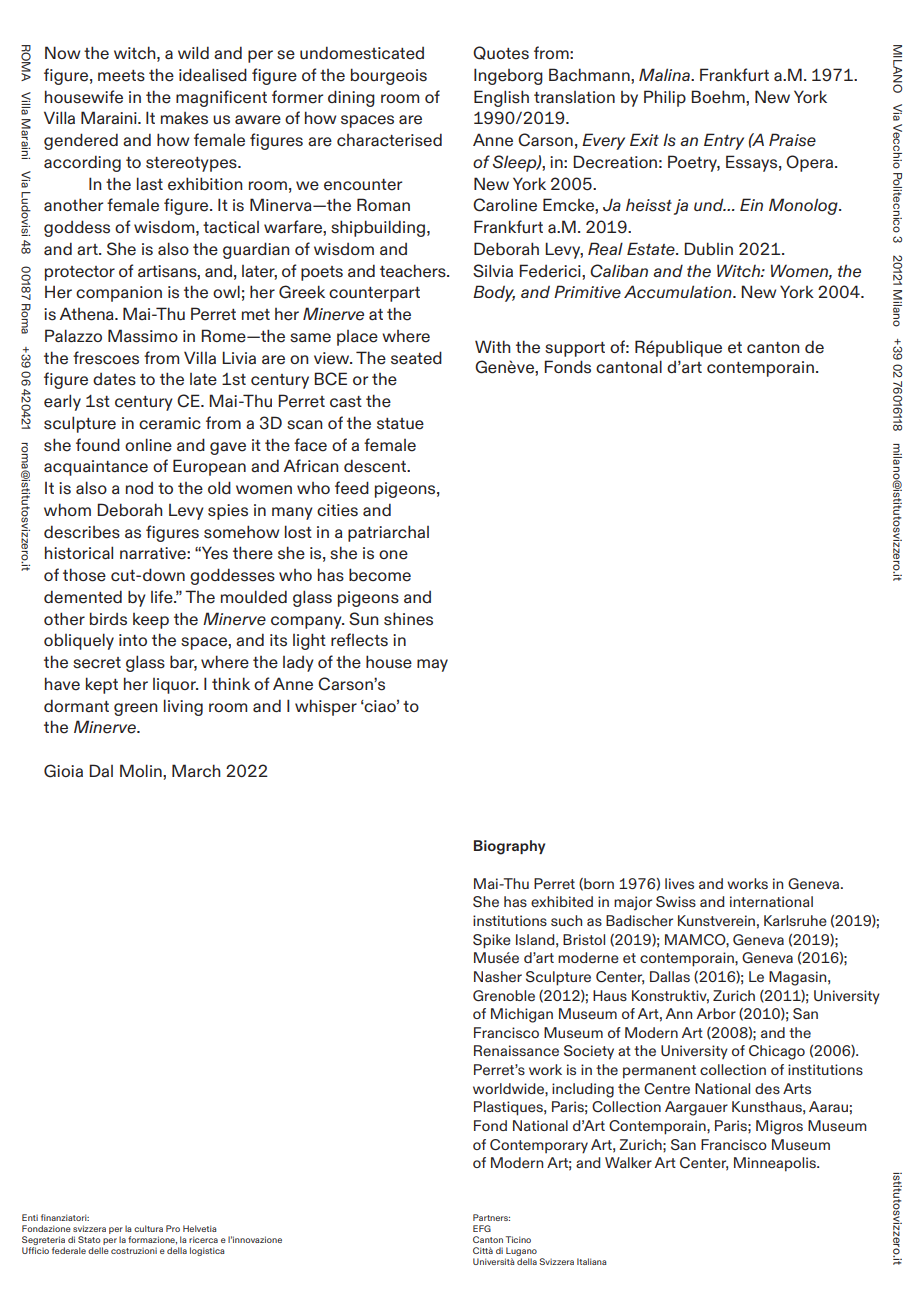 The image size is (924, 1308). I want to click on Lugano, so click(521, 1251).
